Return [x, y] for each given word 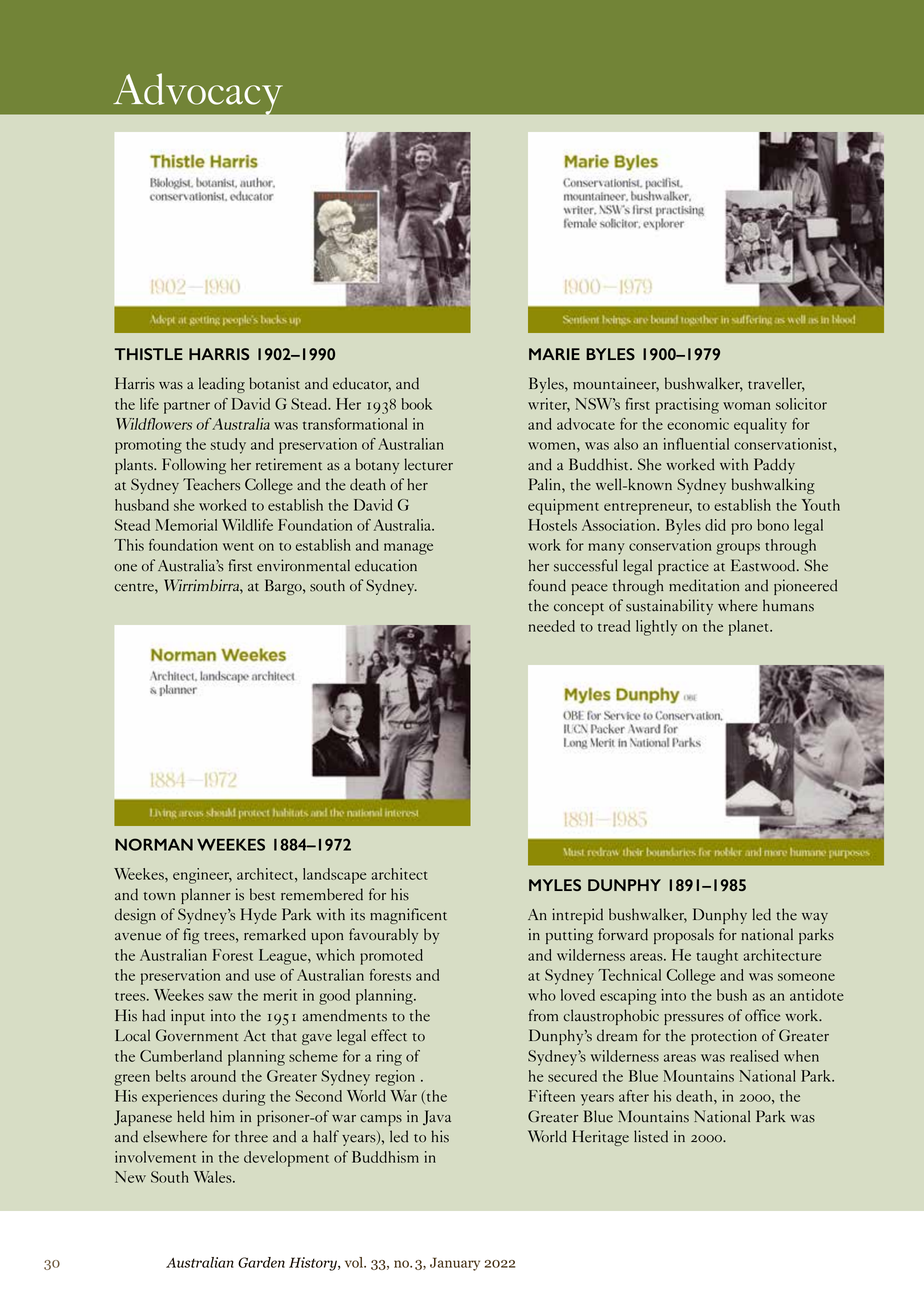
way [815, 918]
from [543, 1015]
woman [746, 406]
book [417, 404]
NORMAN [154, 844]
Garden [261, 1262]
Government [197, 1035]
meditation [704, 585]
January [455, 1264]
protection [724, 1037]
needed [552, 626]
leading [222, 385]
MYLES [555, 885]
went [238, 546]
